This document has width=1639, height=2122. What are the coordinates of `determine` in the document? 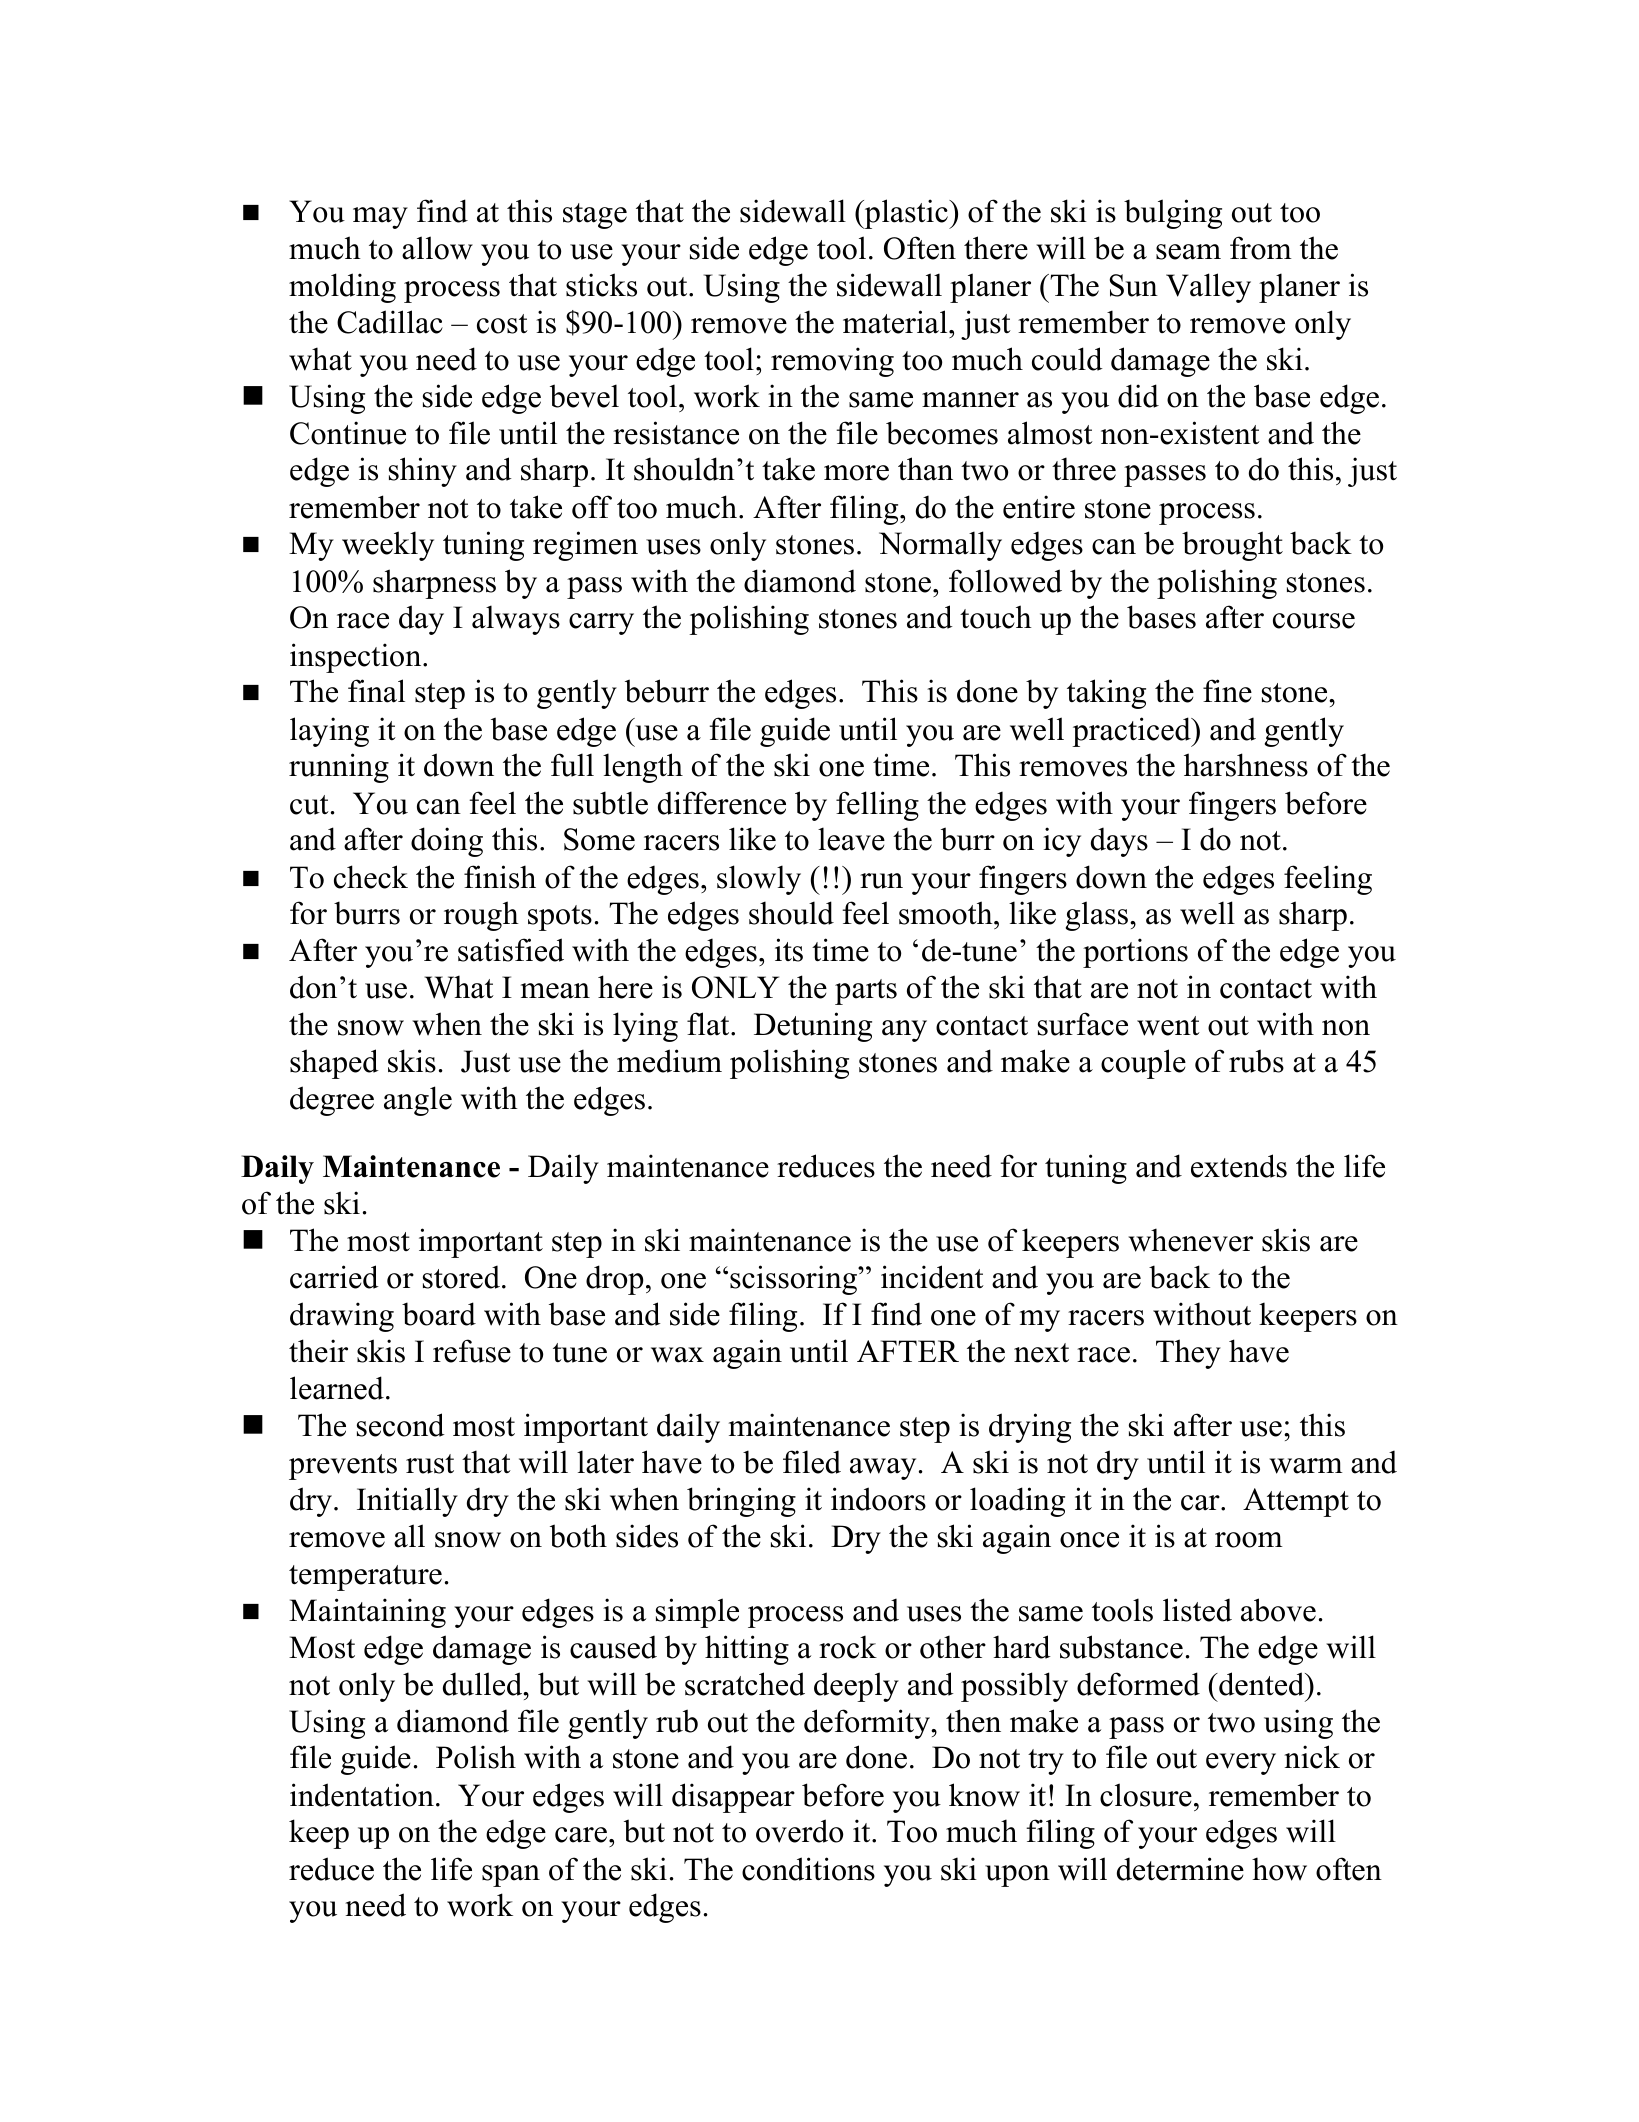 It's located at (1180, 1869).
